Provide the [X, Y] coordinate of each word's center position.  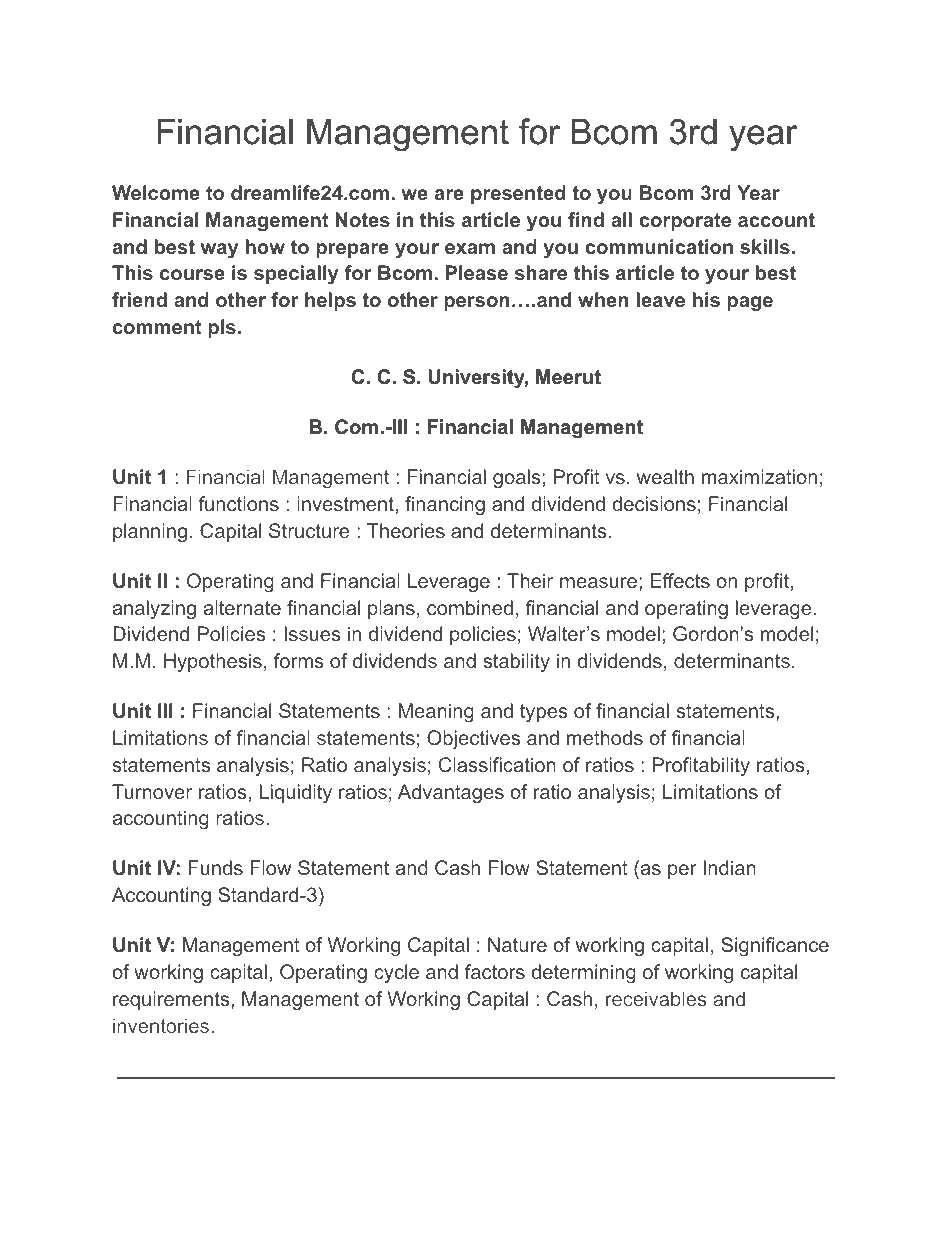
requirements [172, 1000]
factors [495, 971]
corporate [685, 222]
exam [470, 248]
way [219, 250]
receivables [656, 998]
